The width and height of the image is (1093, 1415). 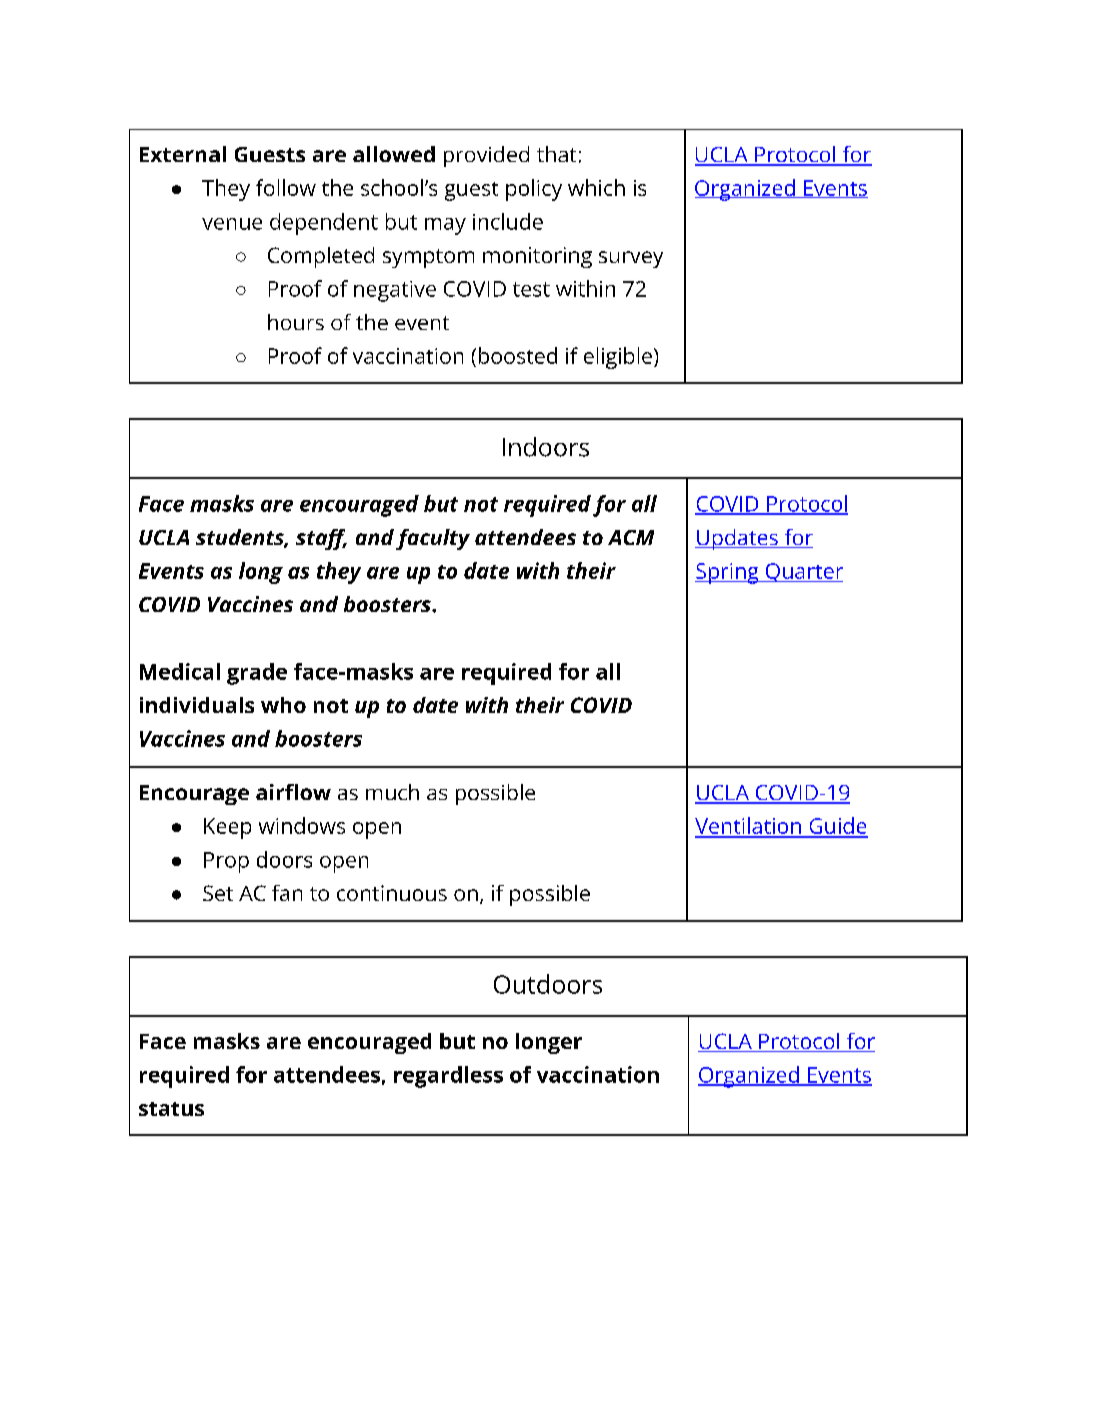 I want to click on Ventilation, so click(x=749, y=827).
